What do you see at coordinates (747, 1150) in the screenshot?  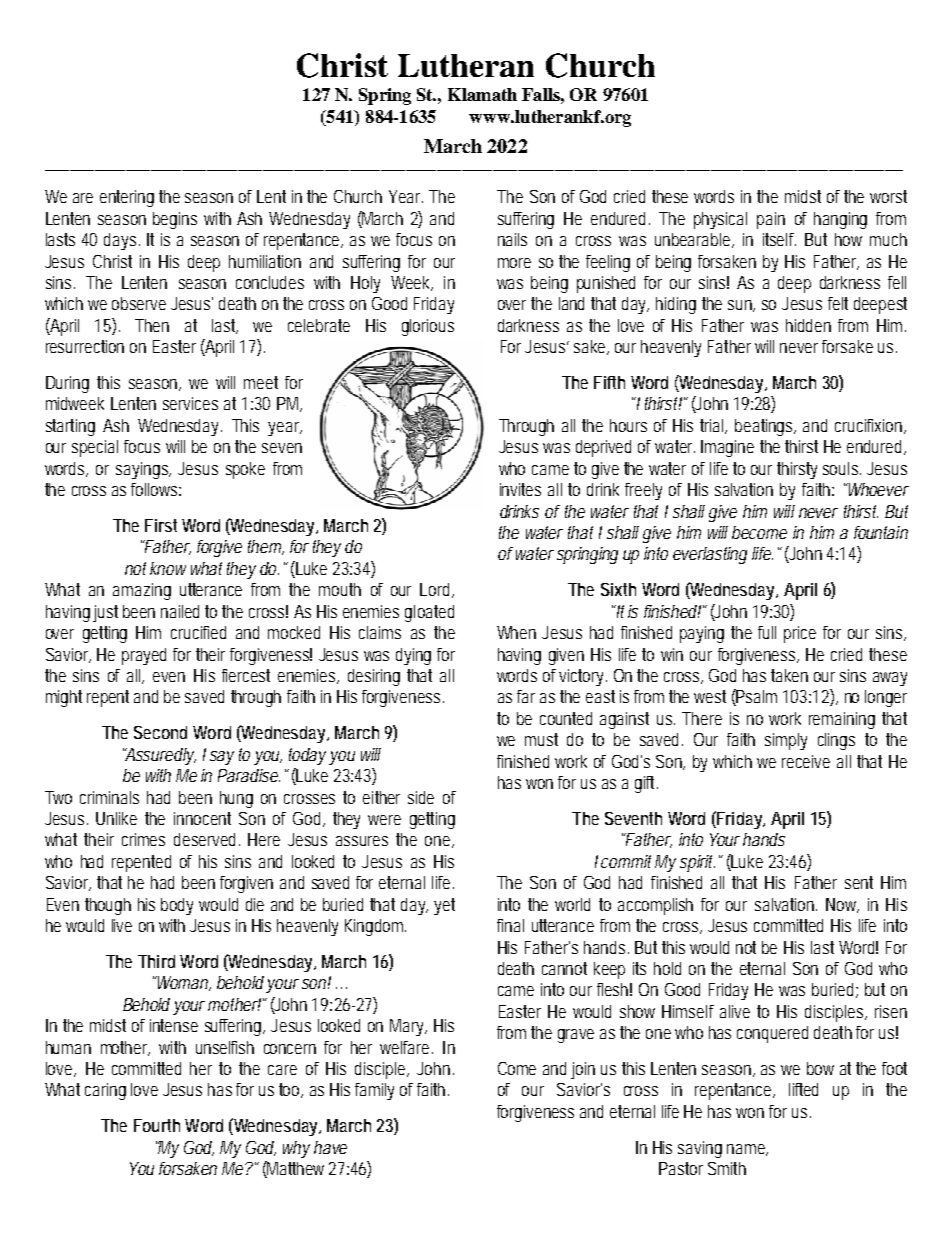 I see `name` at bounding box center [747, 1150].
